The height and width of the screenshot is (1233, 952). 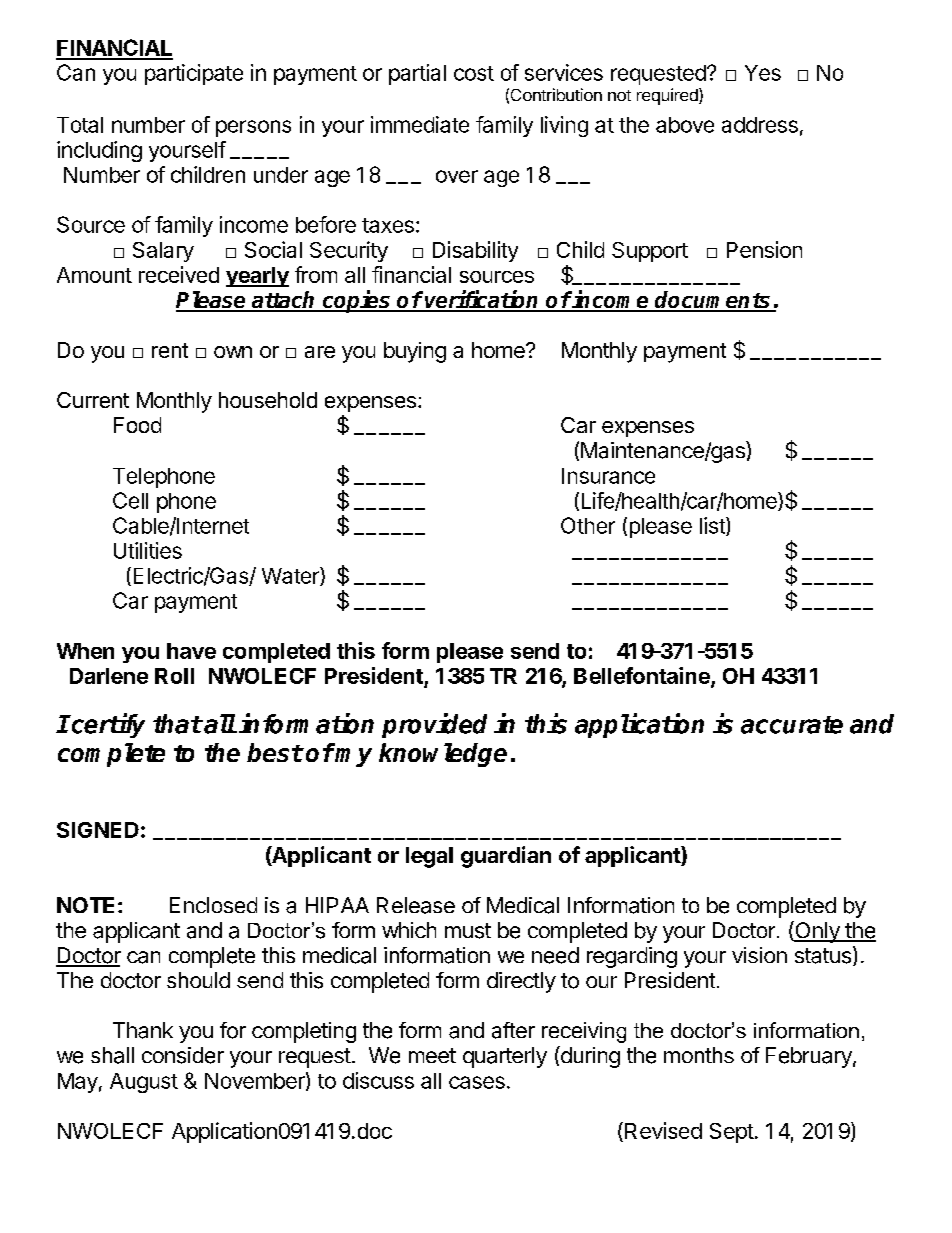 What do you see at coordinates (477, 1082) in the screenshot?
I see `cases` at bounding box center [477, 1082].
